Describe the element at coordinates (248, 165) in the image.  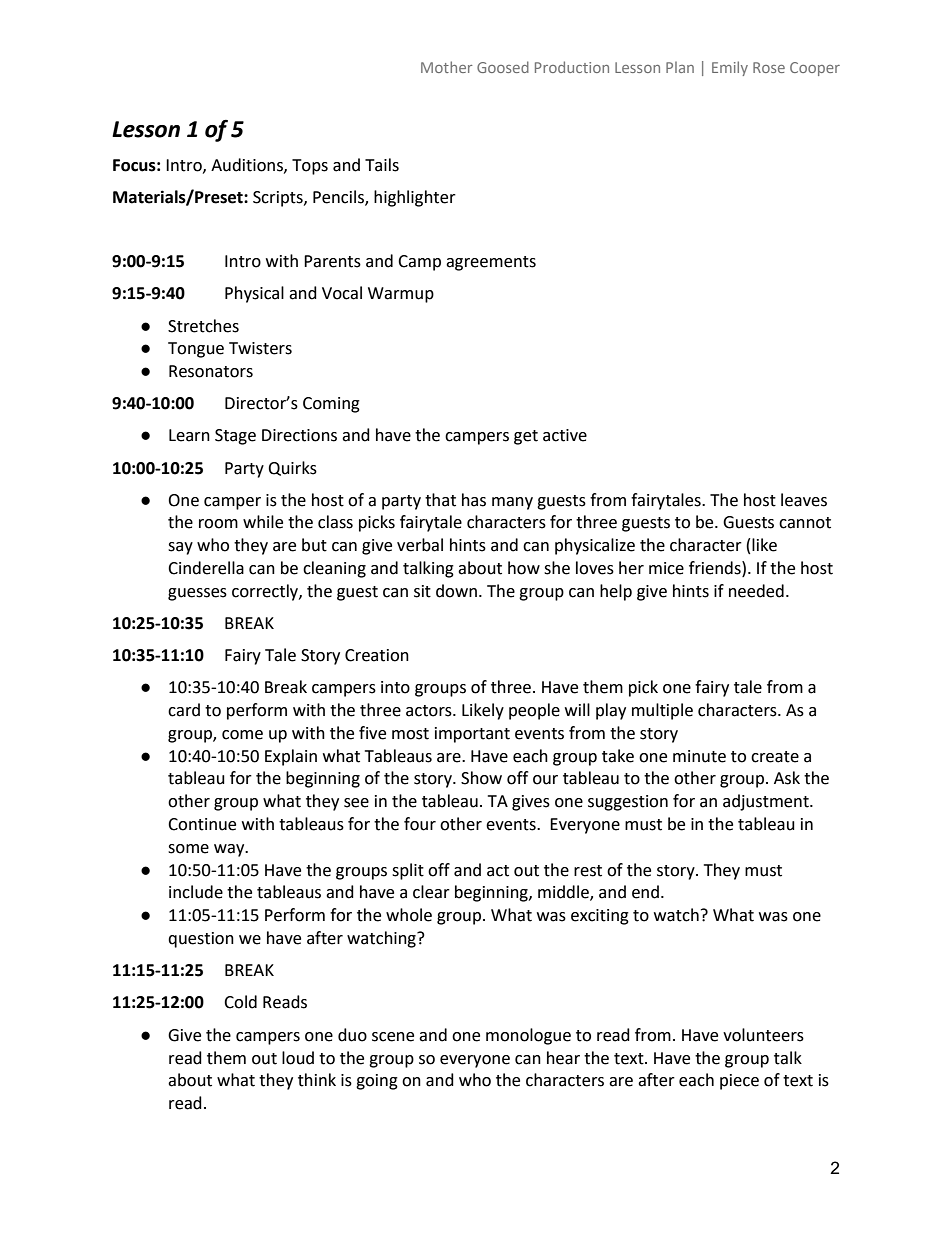
I see `Auditions` at that location.
